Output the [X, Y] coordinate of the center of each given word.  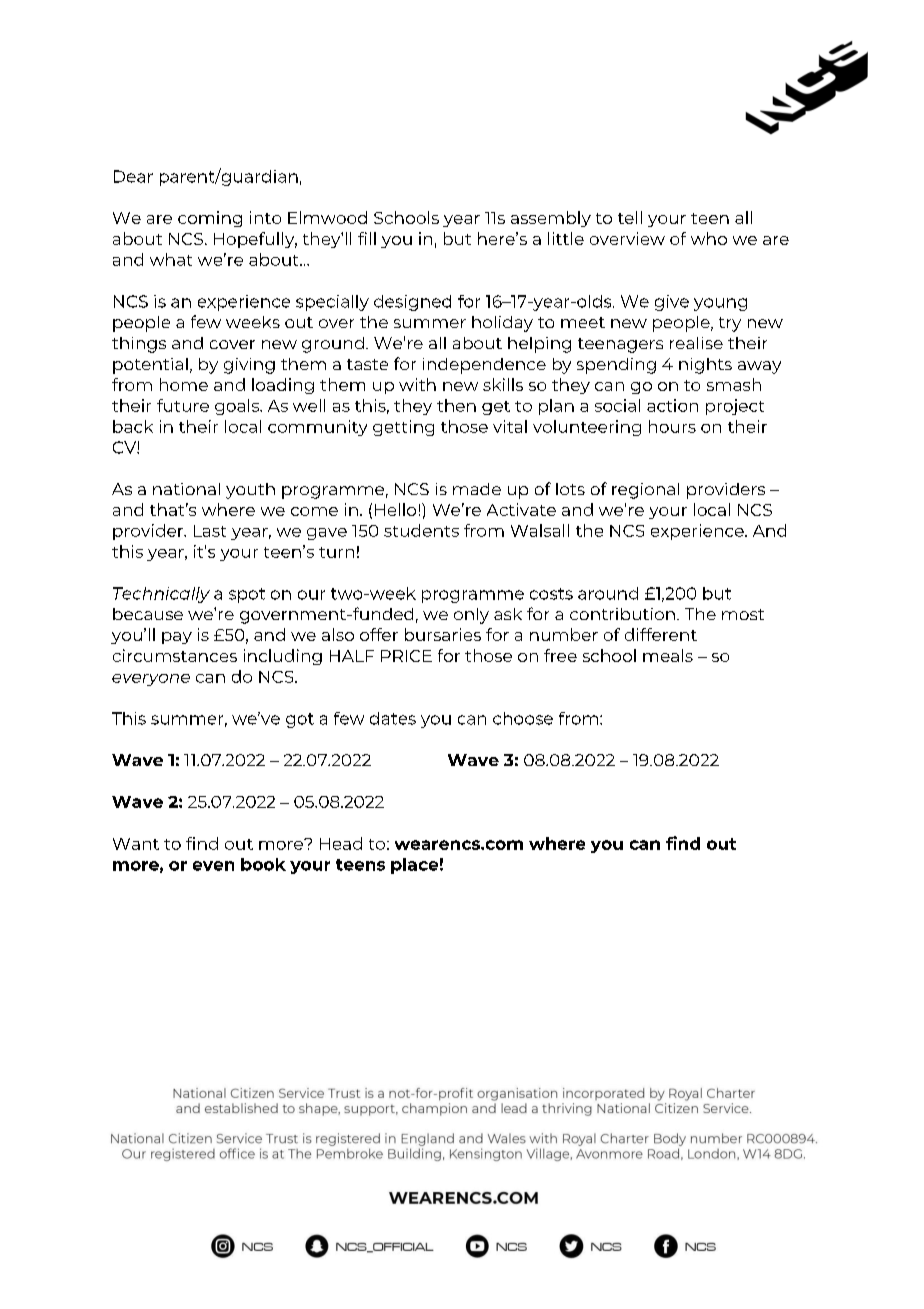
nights [705, 366]
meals [668, 655]
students [421, 530]
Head [341, 843]
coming [210, 219]
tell [630, 217]
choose [523, 718]
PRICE [406, 656]
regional [645, 491]
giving [249, 366]
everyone [151, 680]
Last [210, 531]
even [213, 866]
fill [367, 238]
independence [484, 366]
